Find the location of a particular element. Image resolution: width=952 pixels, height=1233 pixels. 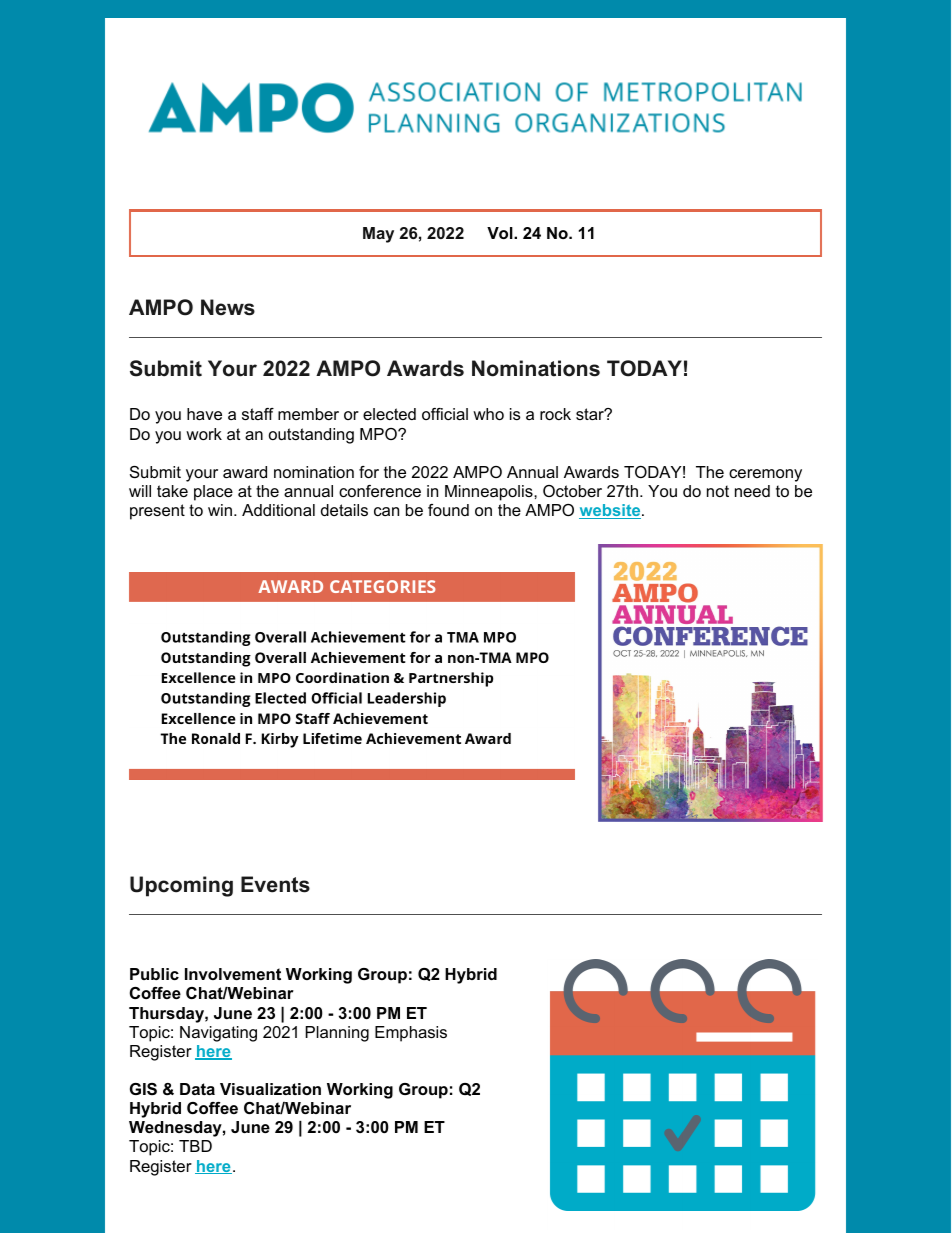

News is located at coordinates (228, 307).
